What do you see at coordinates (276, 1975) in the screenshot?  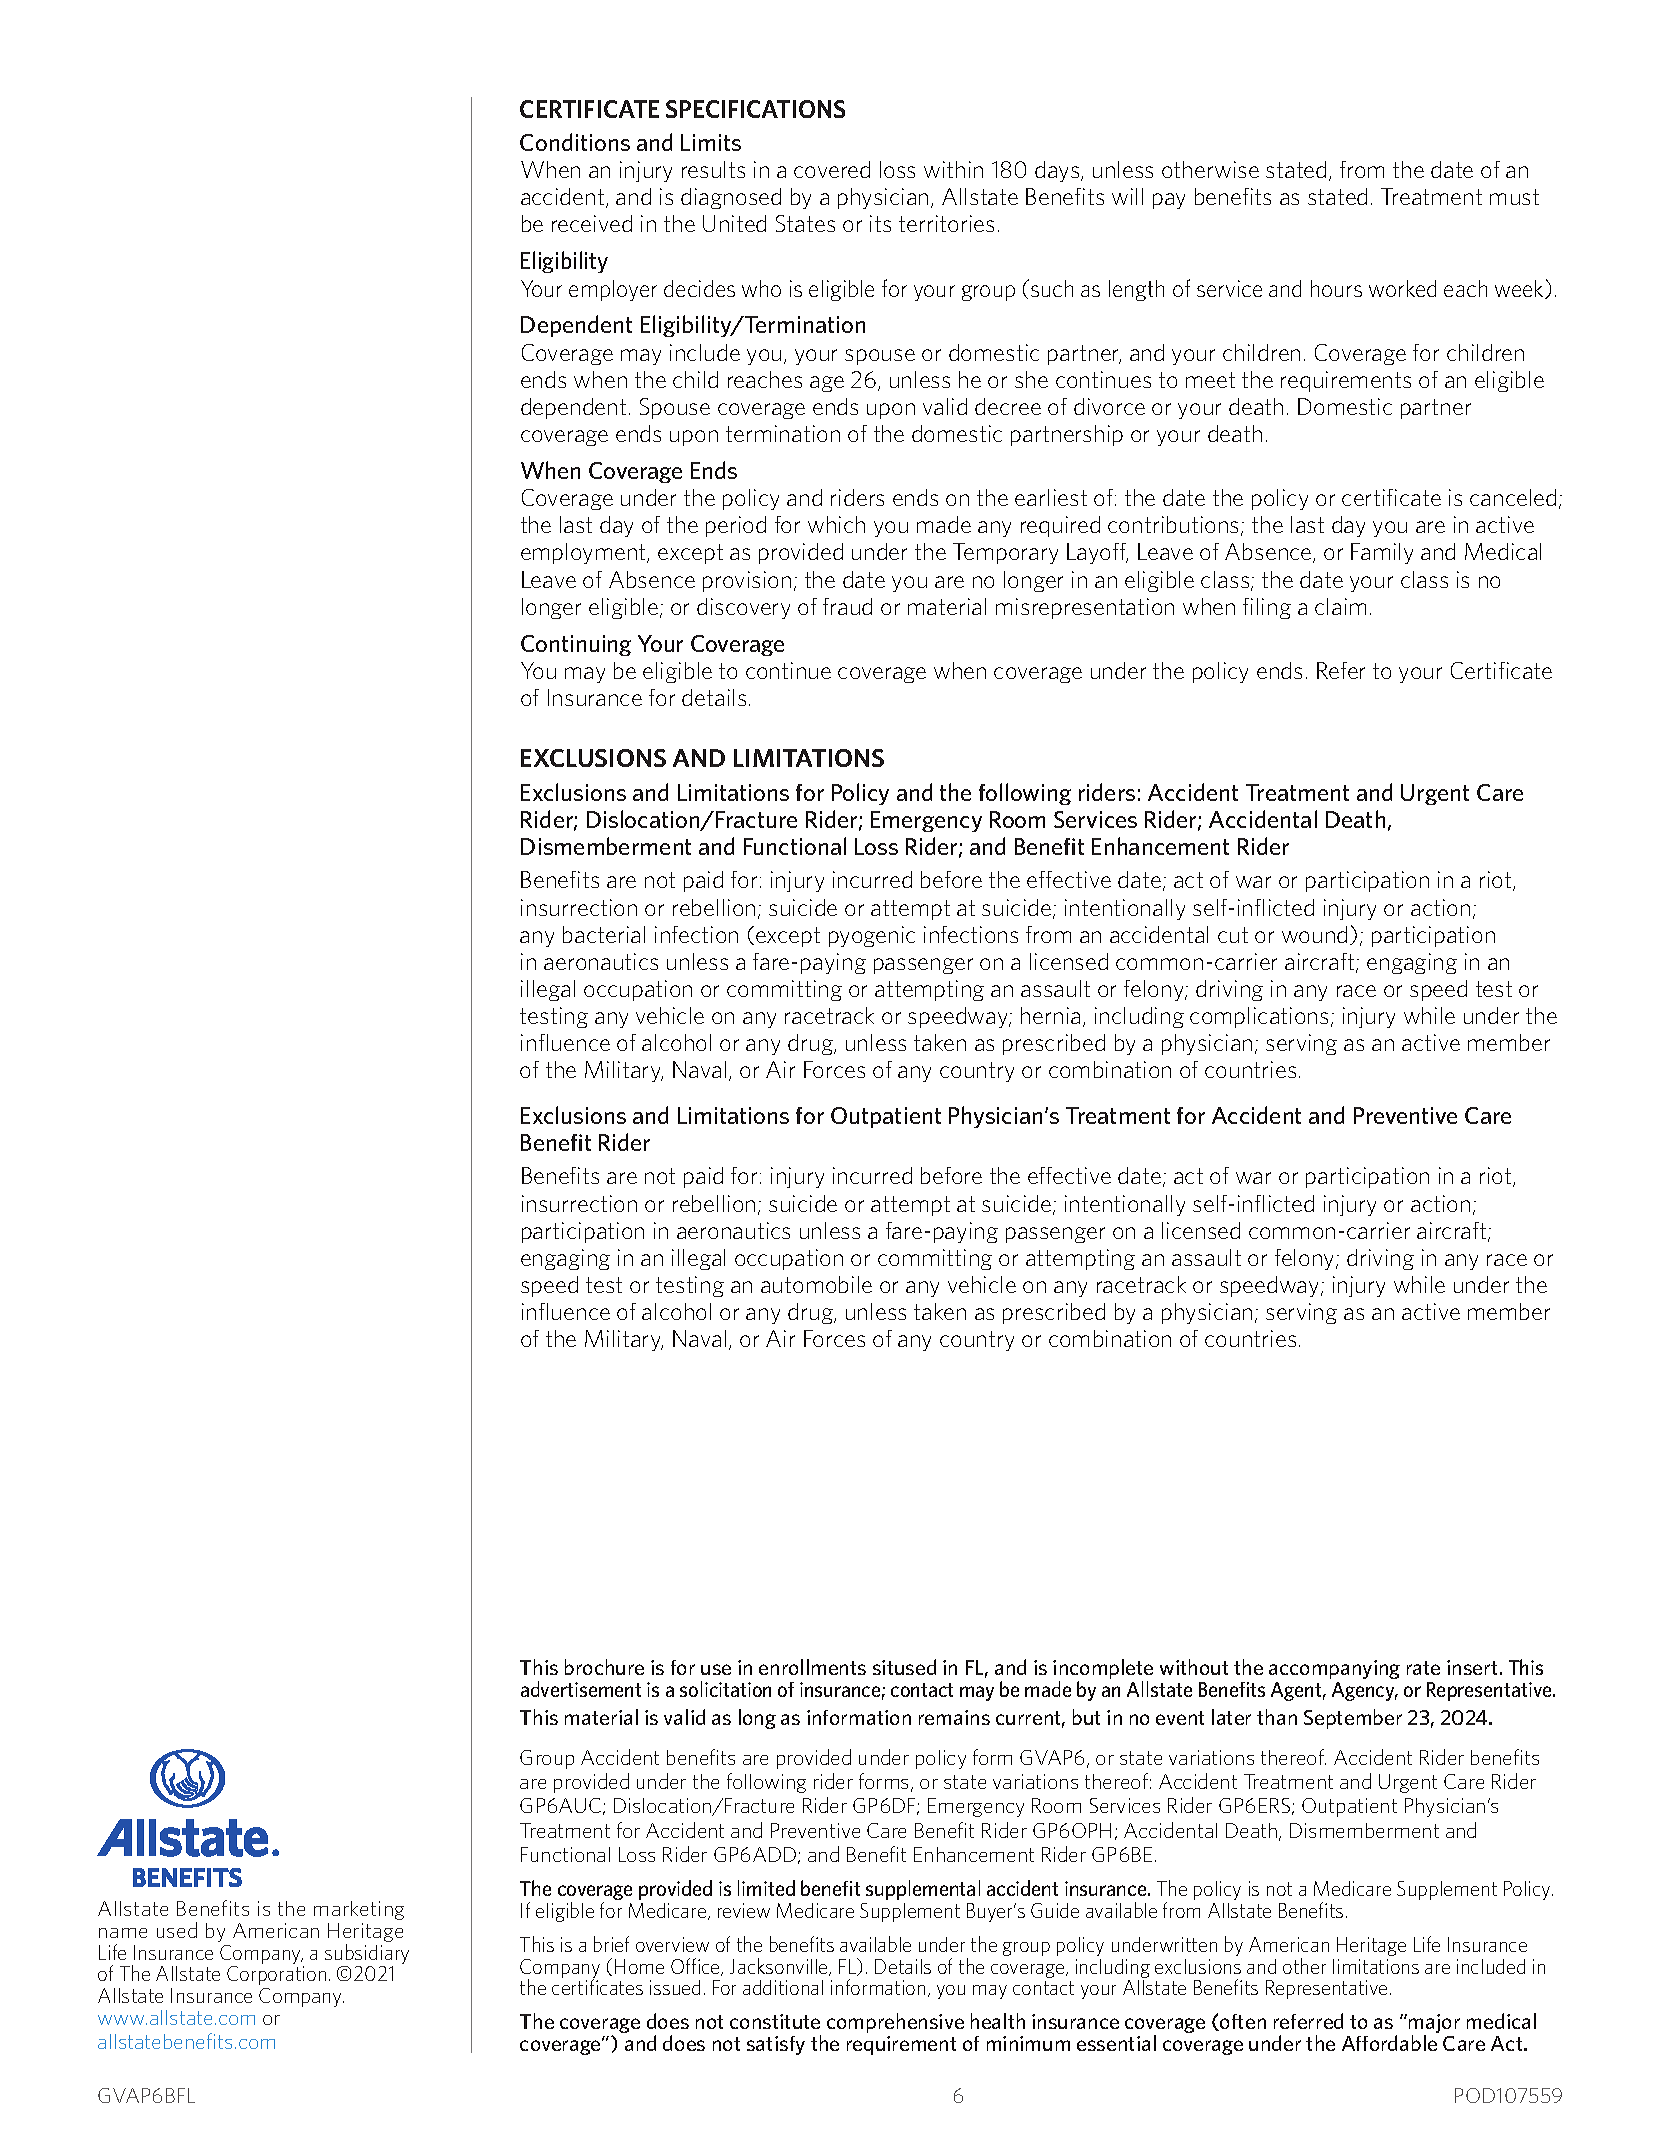 I see `Corporation` at bounding box center [276, 1975].
